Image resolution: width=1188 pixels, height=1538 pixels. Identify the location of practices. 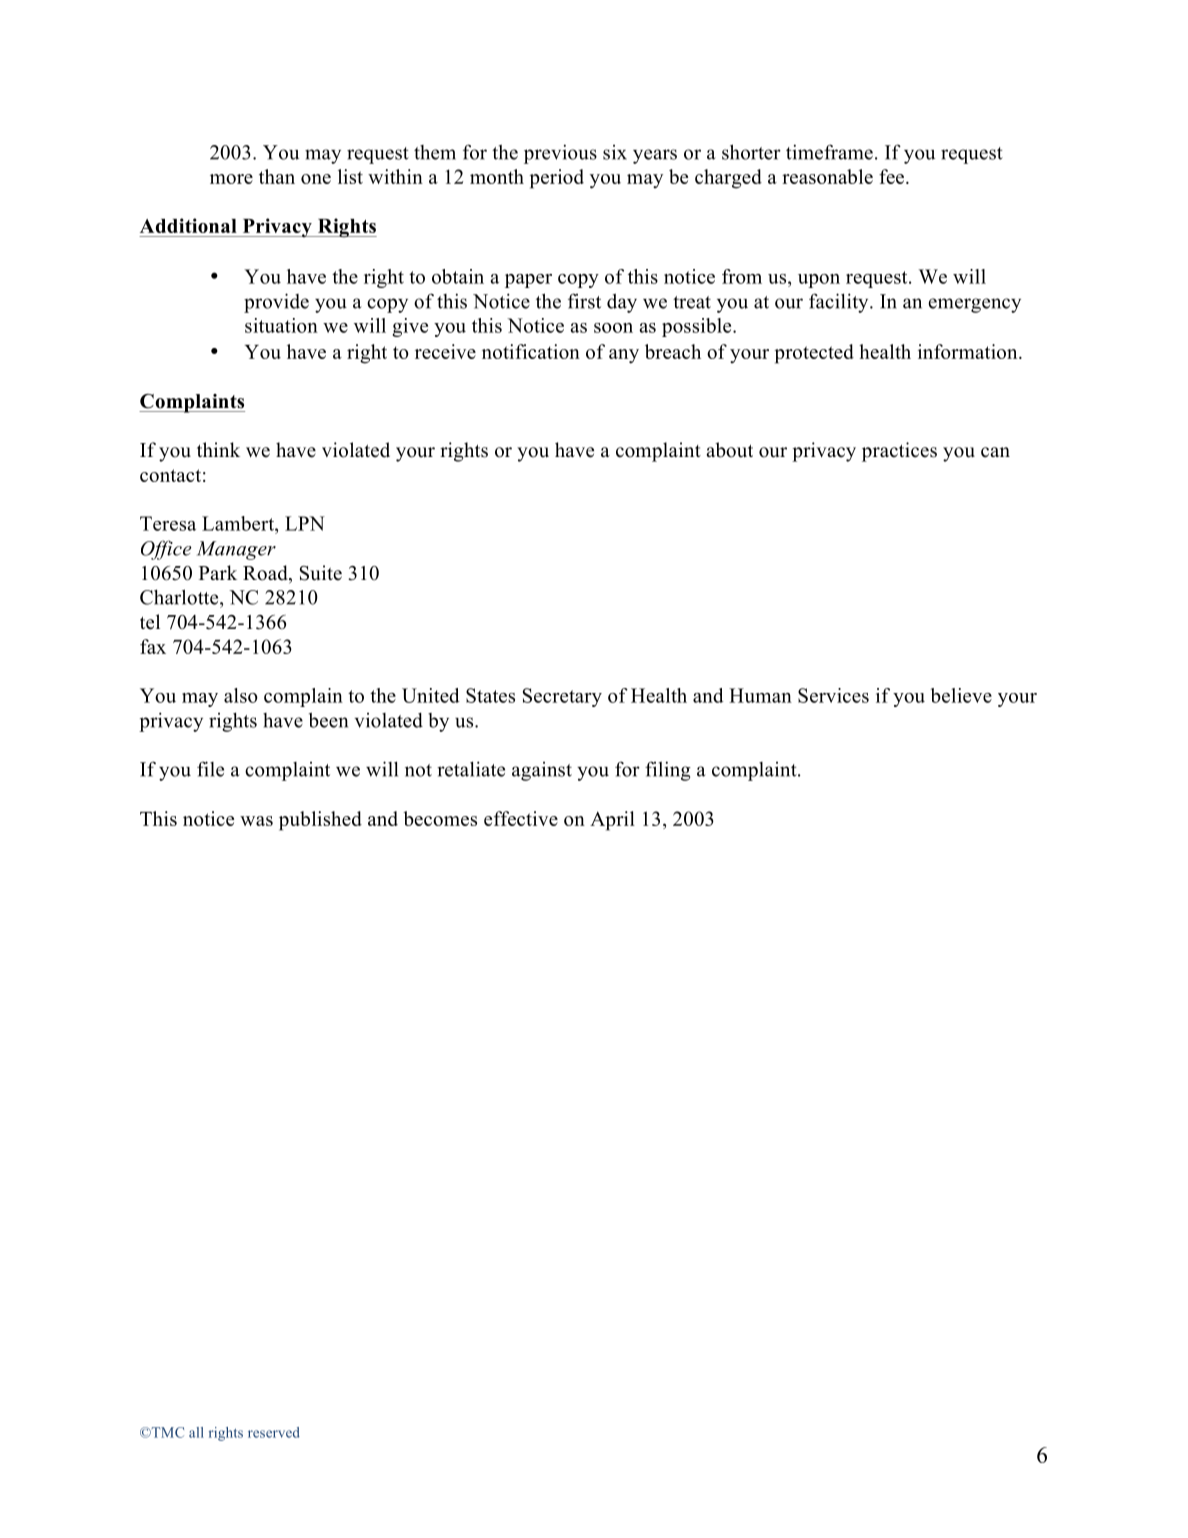
(899, 452).
